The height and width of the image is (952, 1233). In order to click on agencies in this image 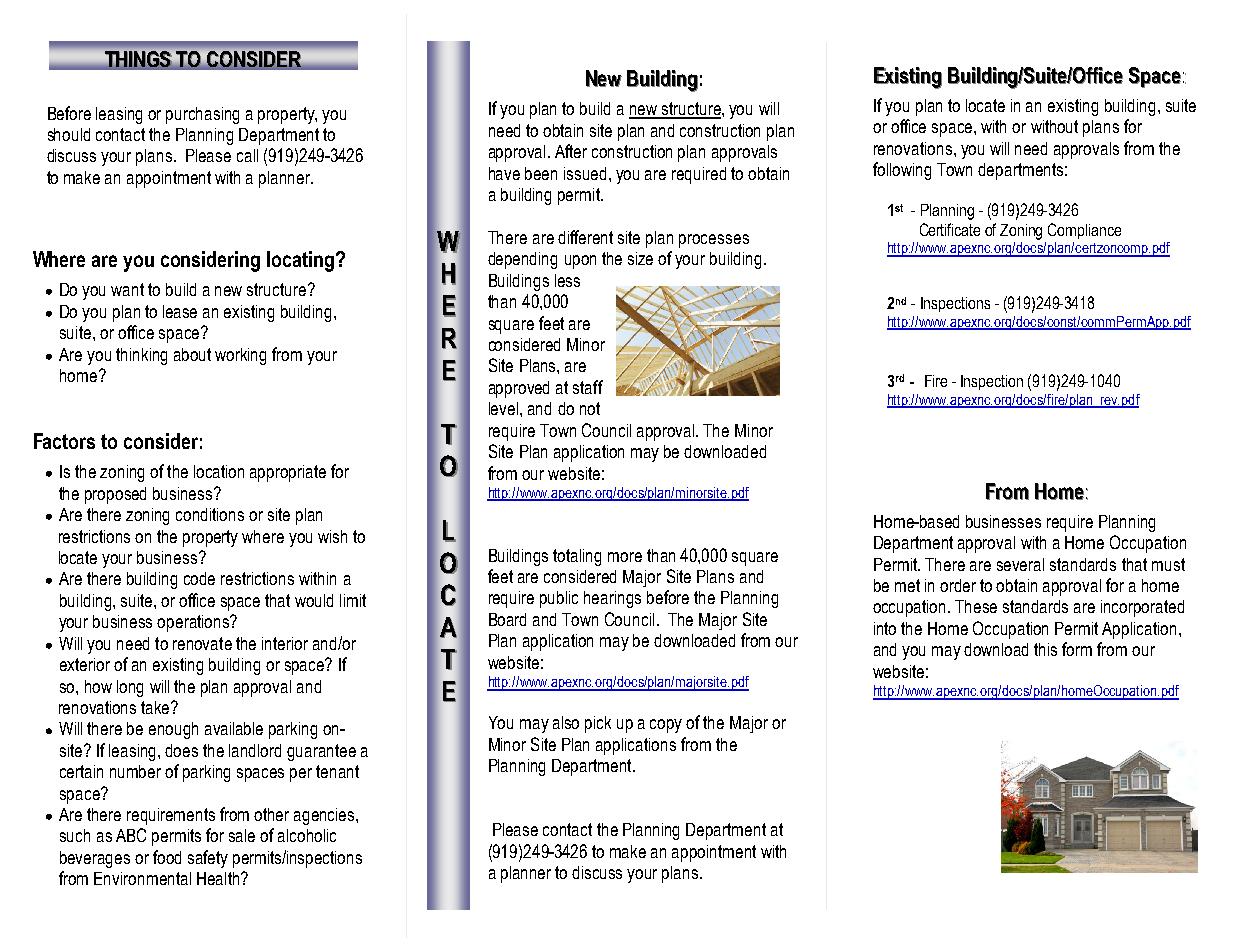, I will do `click(325, 816)`.
